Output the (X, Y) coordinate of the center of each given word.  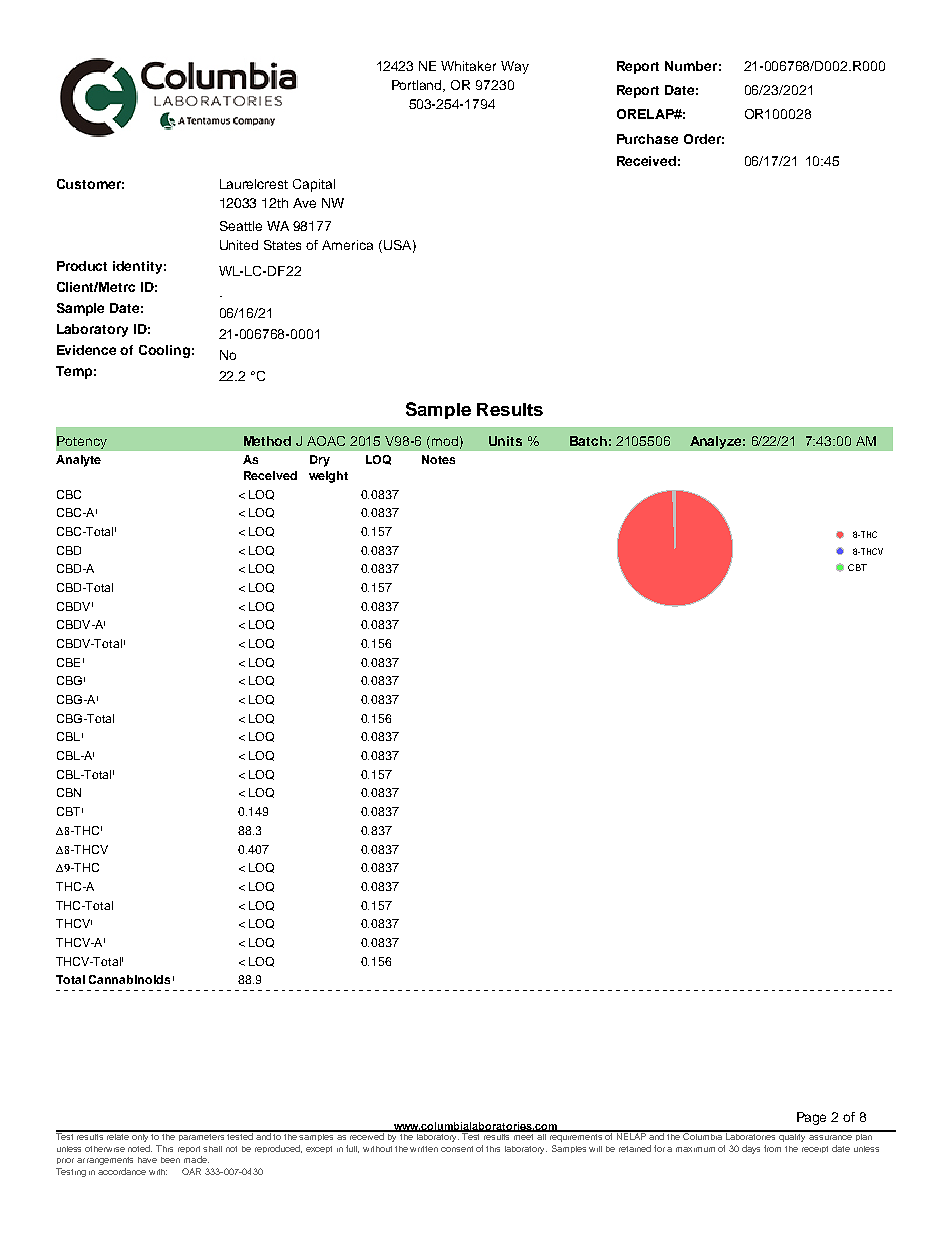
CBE (68, 662)
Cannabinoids (129, 979)
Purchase (647, 139)
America (347, 245)
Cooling (164, 351)
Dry (320, 461)
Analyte (78, 461)
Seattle (241, 226)
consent (457, 1149)
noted (140, 1148)
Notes (438, 459)
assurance (830, 1137)
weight (328, 477)
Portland (418, 86)
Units (505, 441)
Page (811, 1118)
